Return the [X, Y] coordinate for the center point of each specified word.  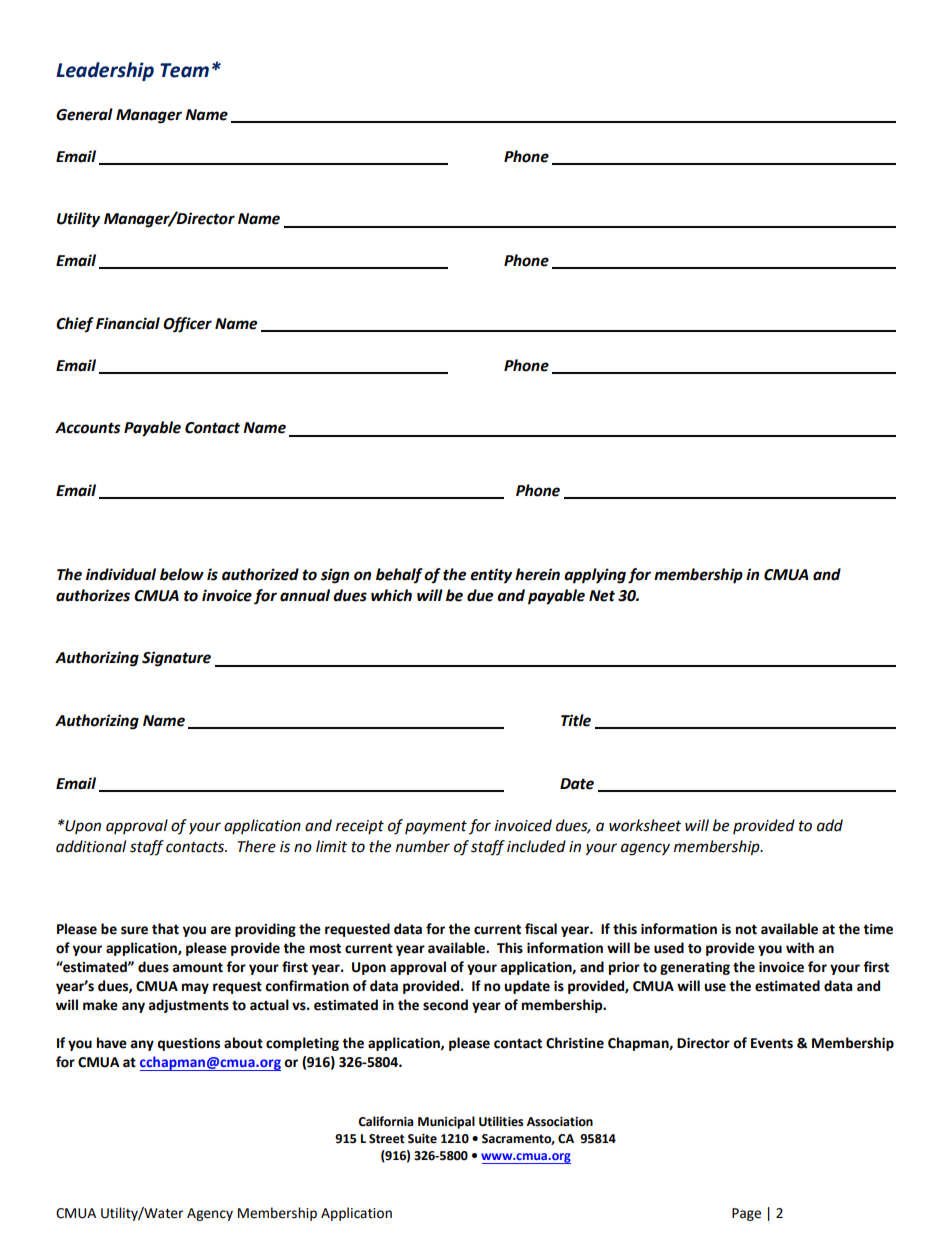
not [746, 930]
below [182, 574]
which [391, 595]
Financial [128, 323]
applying [595, 576]
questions [188, 1044]
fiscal [541, 929]
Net [602, 596]
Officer [187, 325]
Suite [422, 1139]
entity [491, 576]
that [165, 929]
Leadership [105, 71]
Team [184, 70]
